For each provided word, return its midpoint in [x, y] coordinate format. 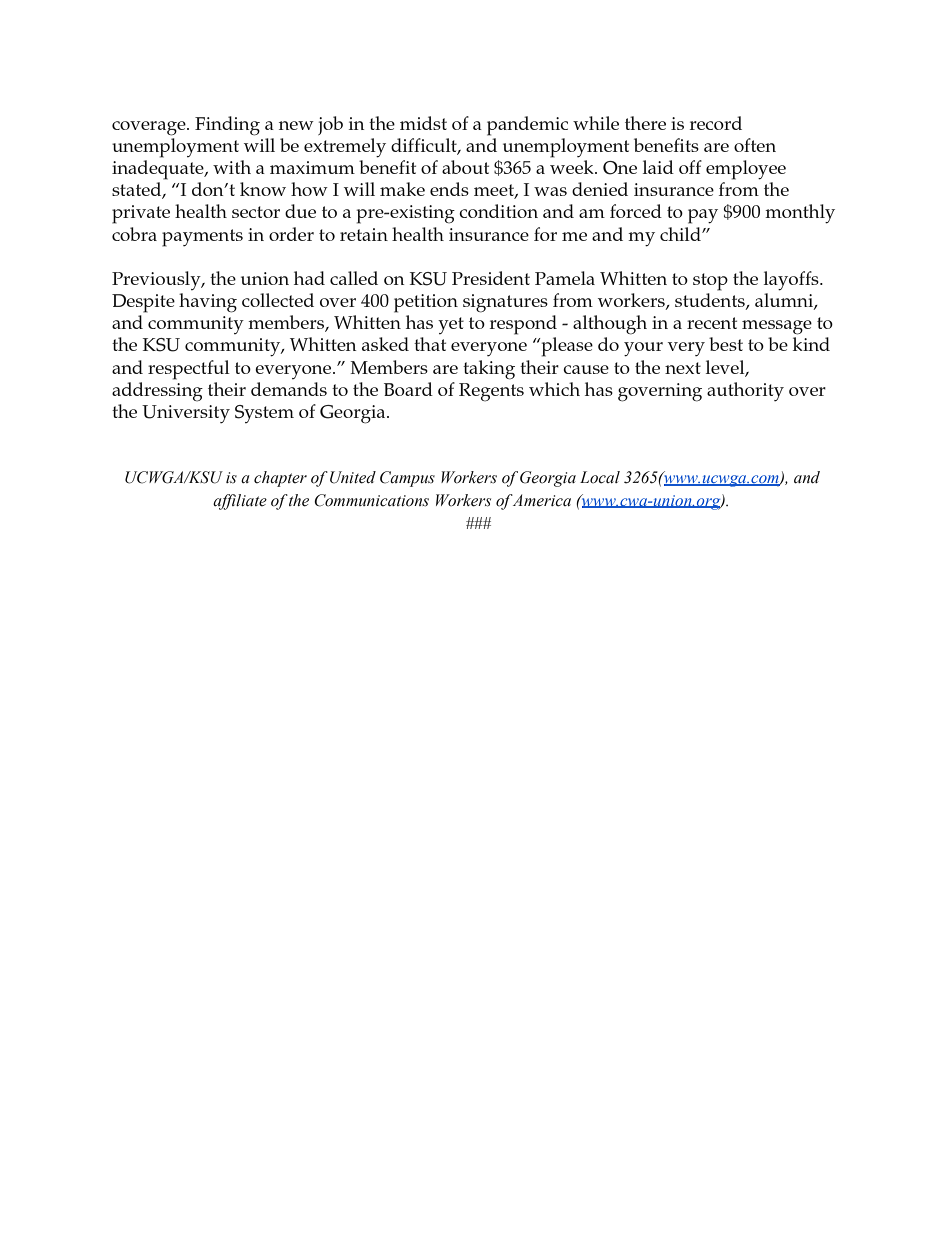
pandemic [527, 126]
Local [600, 477]
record [716, 123]
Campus [407, 479]
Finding [227, 126]
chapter [280, 479]
